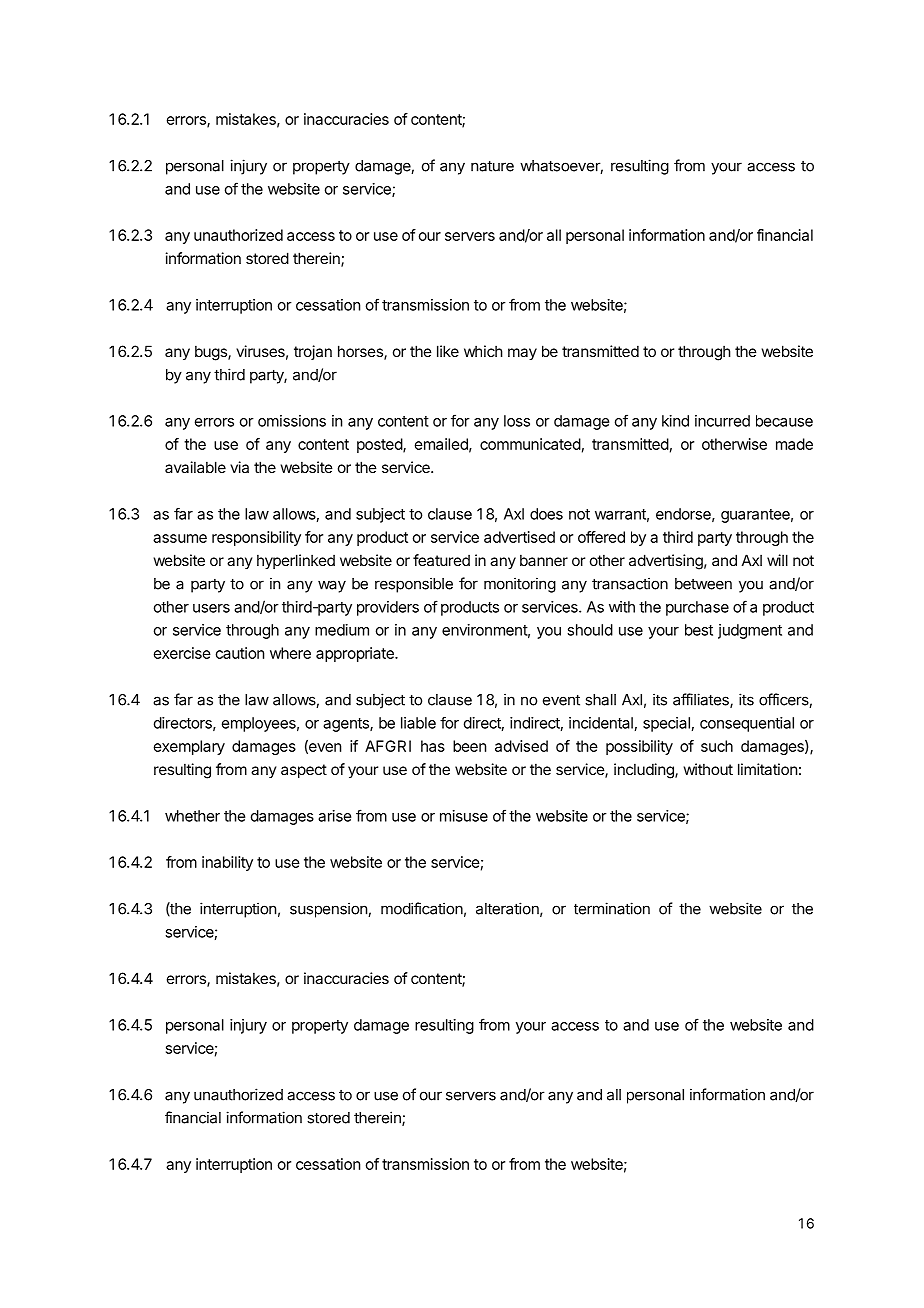 The height and width of the screenshot is (1308, 924). What do you see at coordinates (227, 863) in the screenshot?
I see `inability` at bounding box center [227, 863].
